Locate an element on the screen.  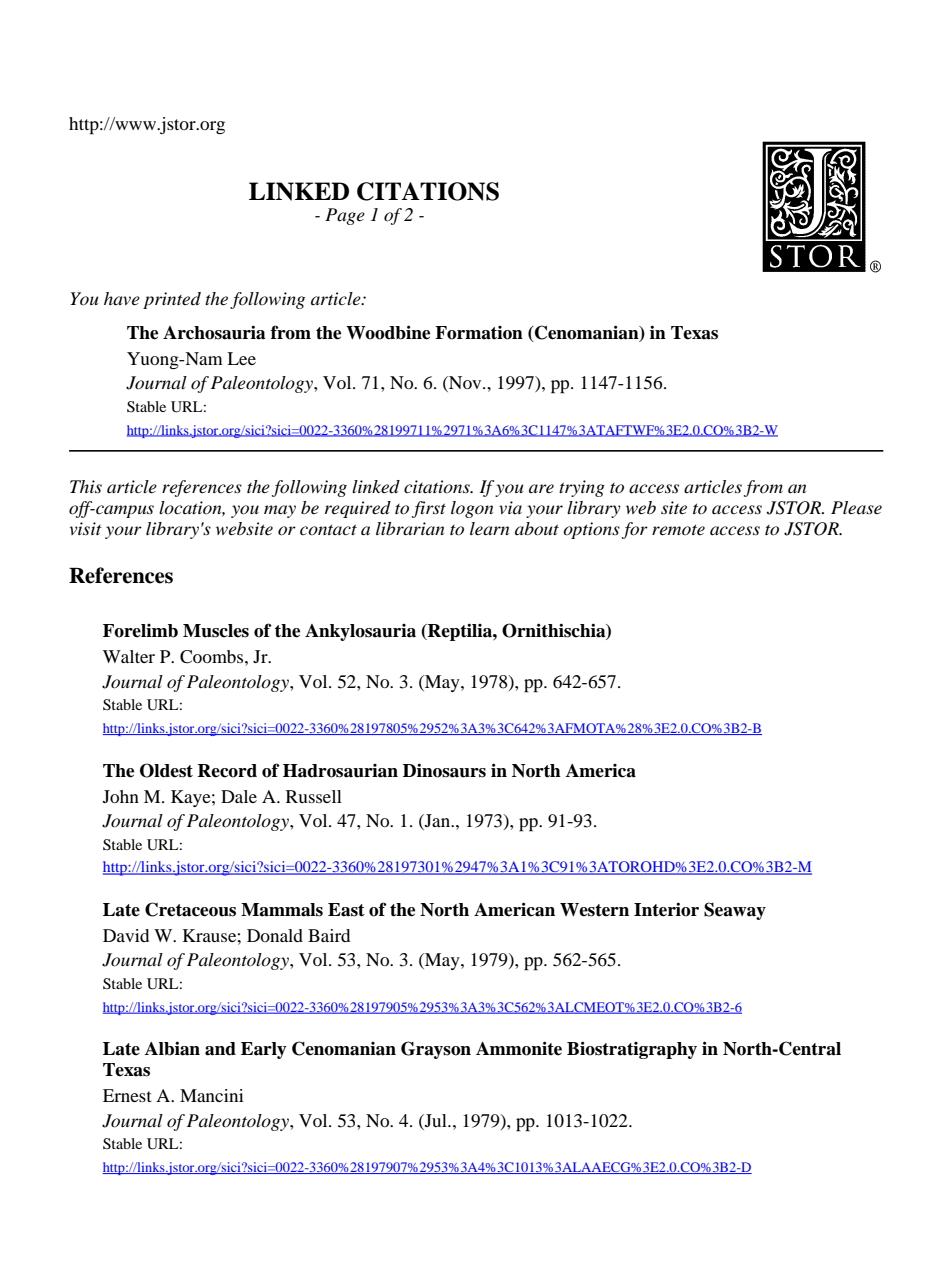
Seaway is located at coordinates (735, 911).
